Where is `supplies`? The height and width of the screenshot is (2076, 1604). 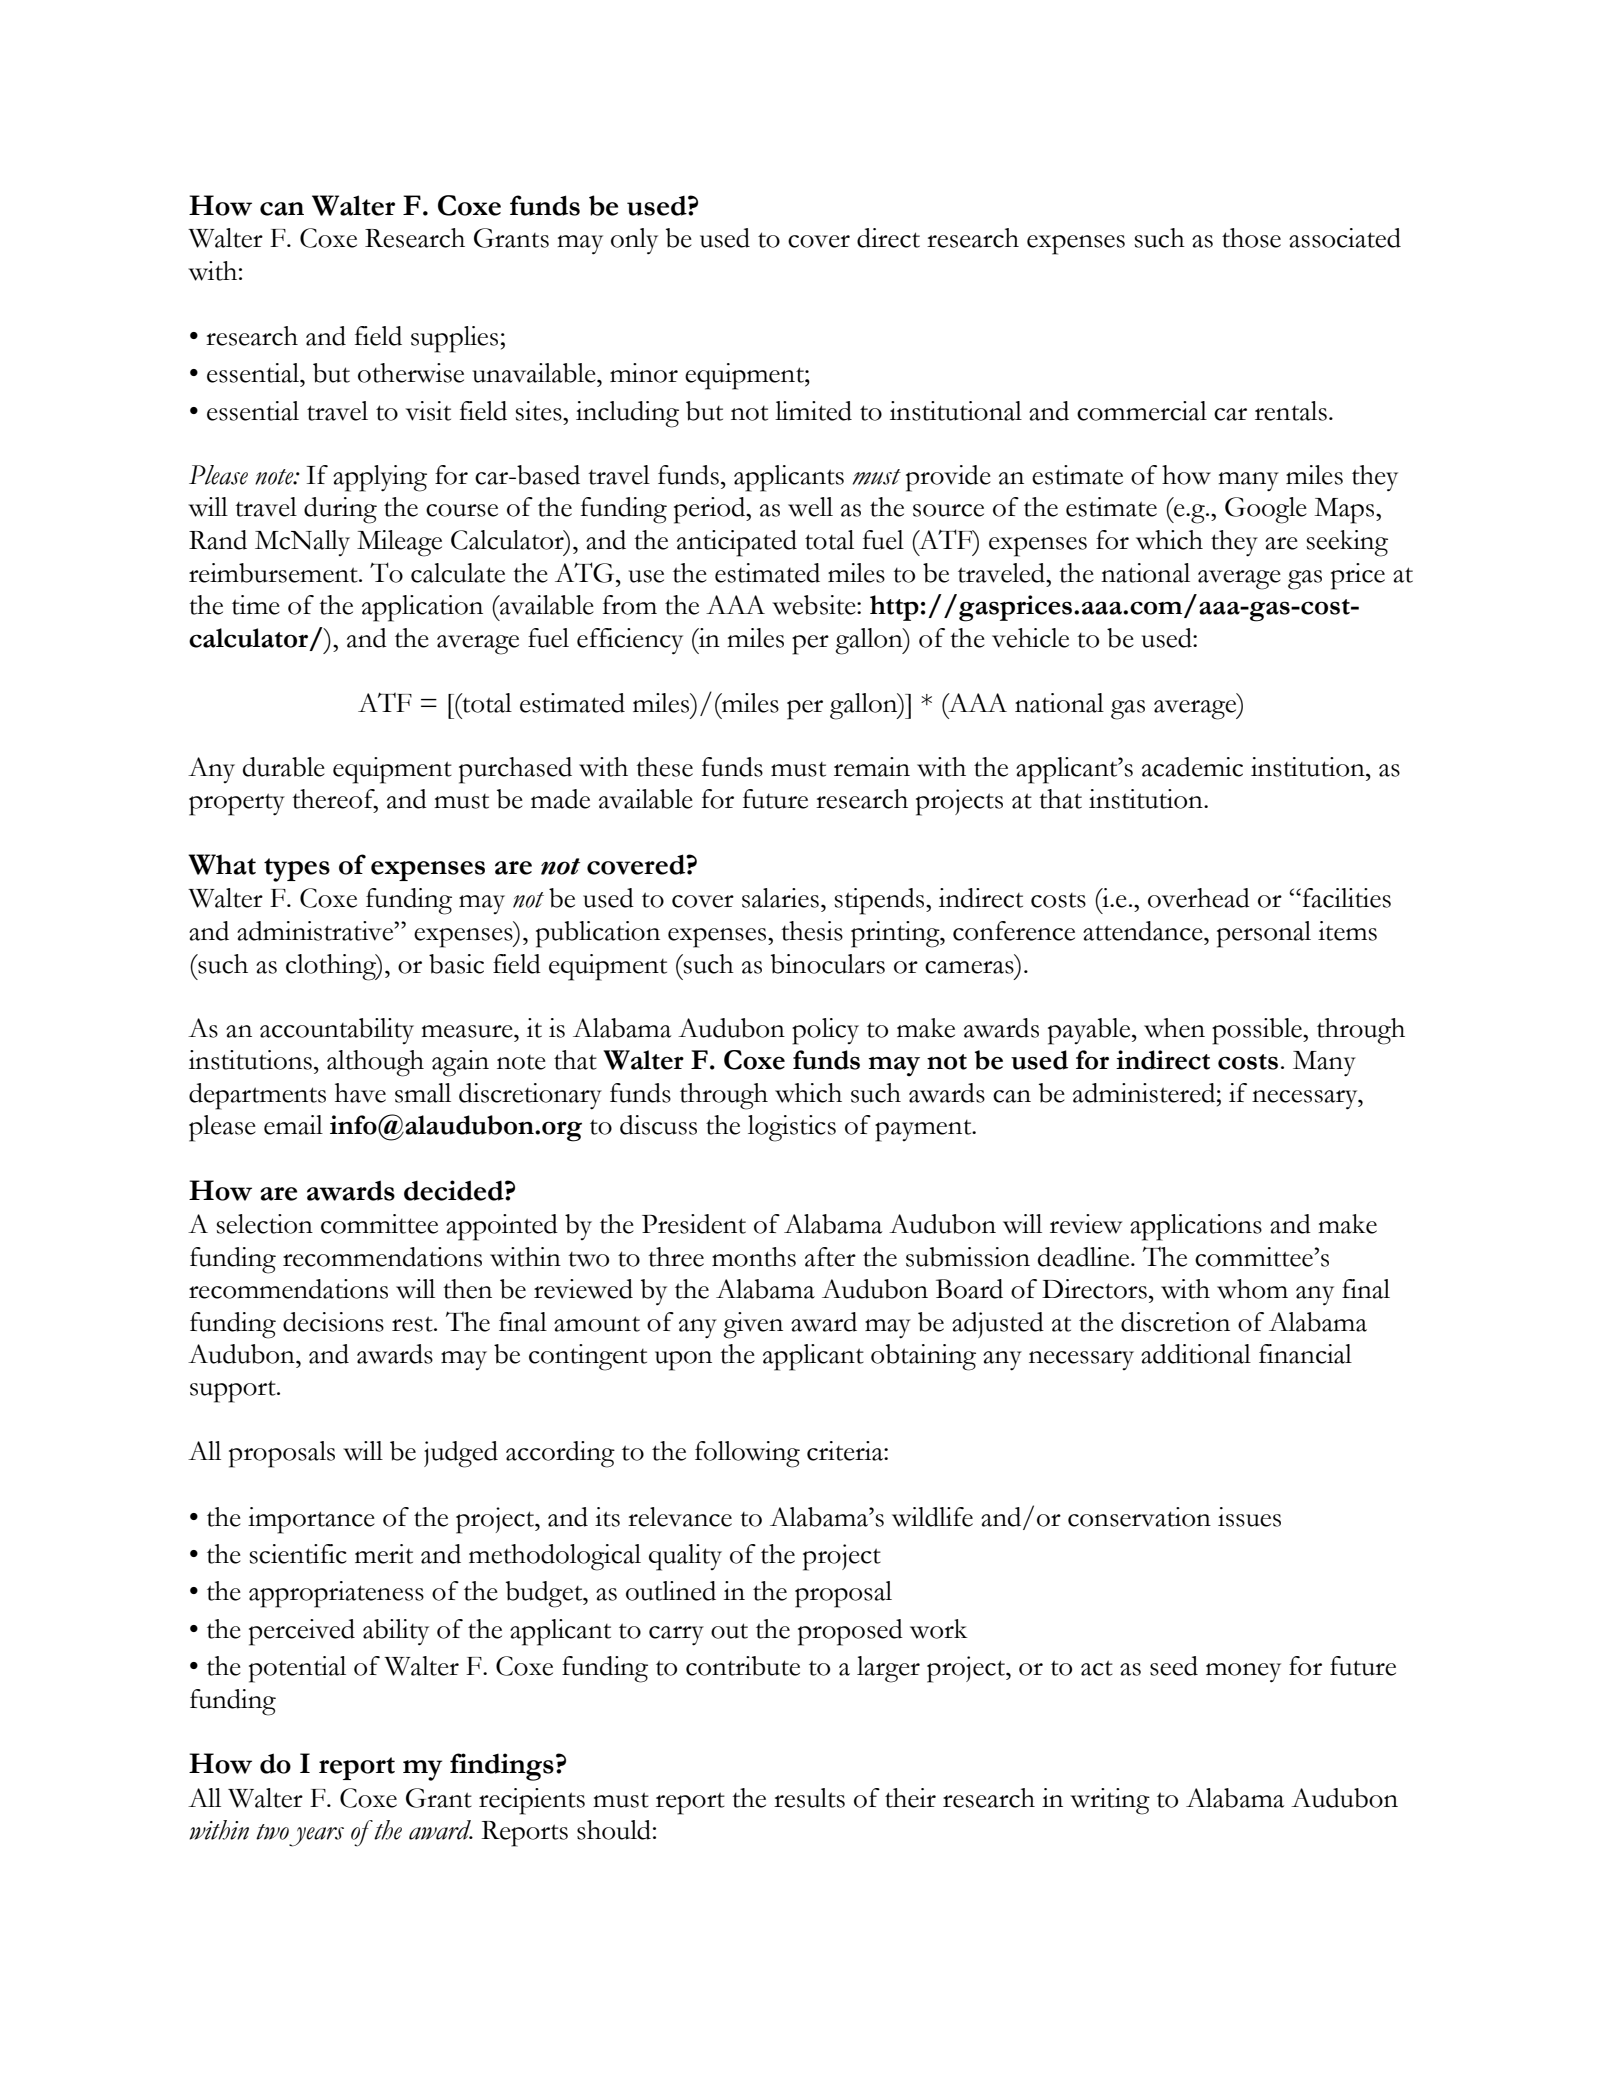 supplies is located at coordinates (454, 339).
